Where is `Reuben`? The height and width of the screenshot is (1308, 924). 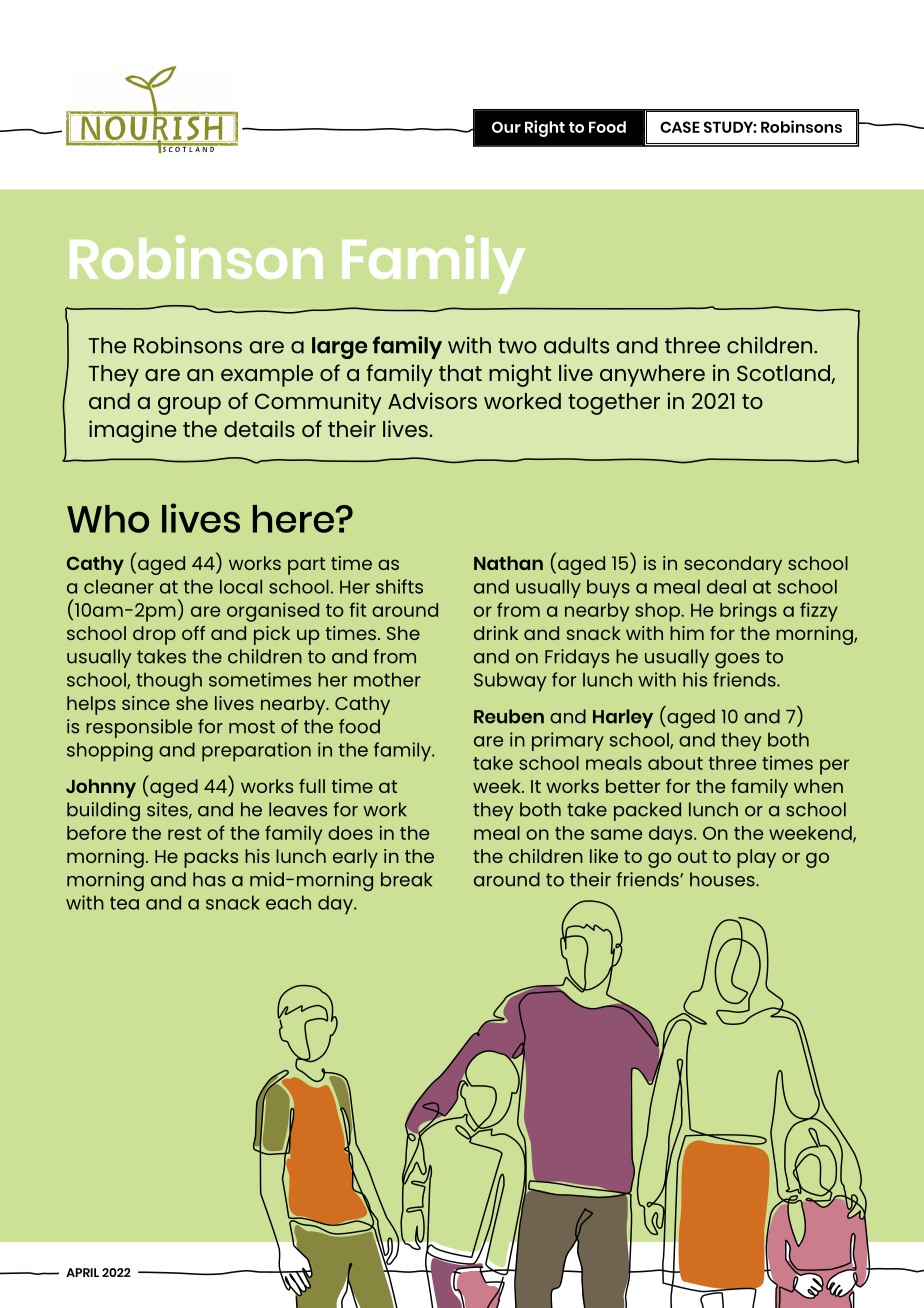
Reuben is located at coordinates (509, 716).
